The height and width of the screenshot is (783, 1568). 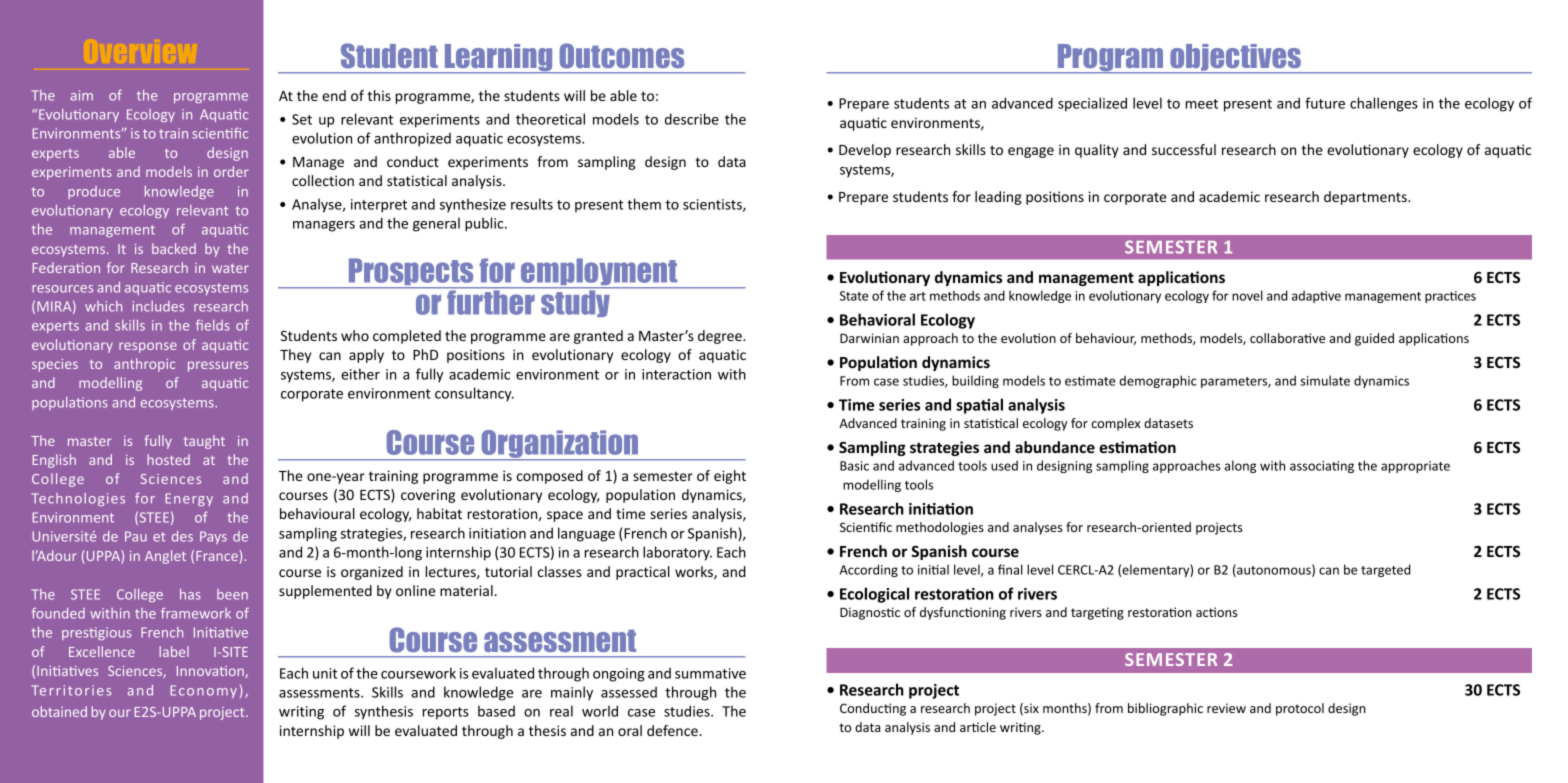 I want to click on collaborative, so click(x=1287, y=338).
